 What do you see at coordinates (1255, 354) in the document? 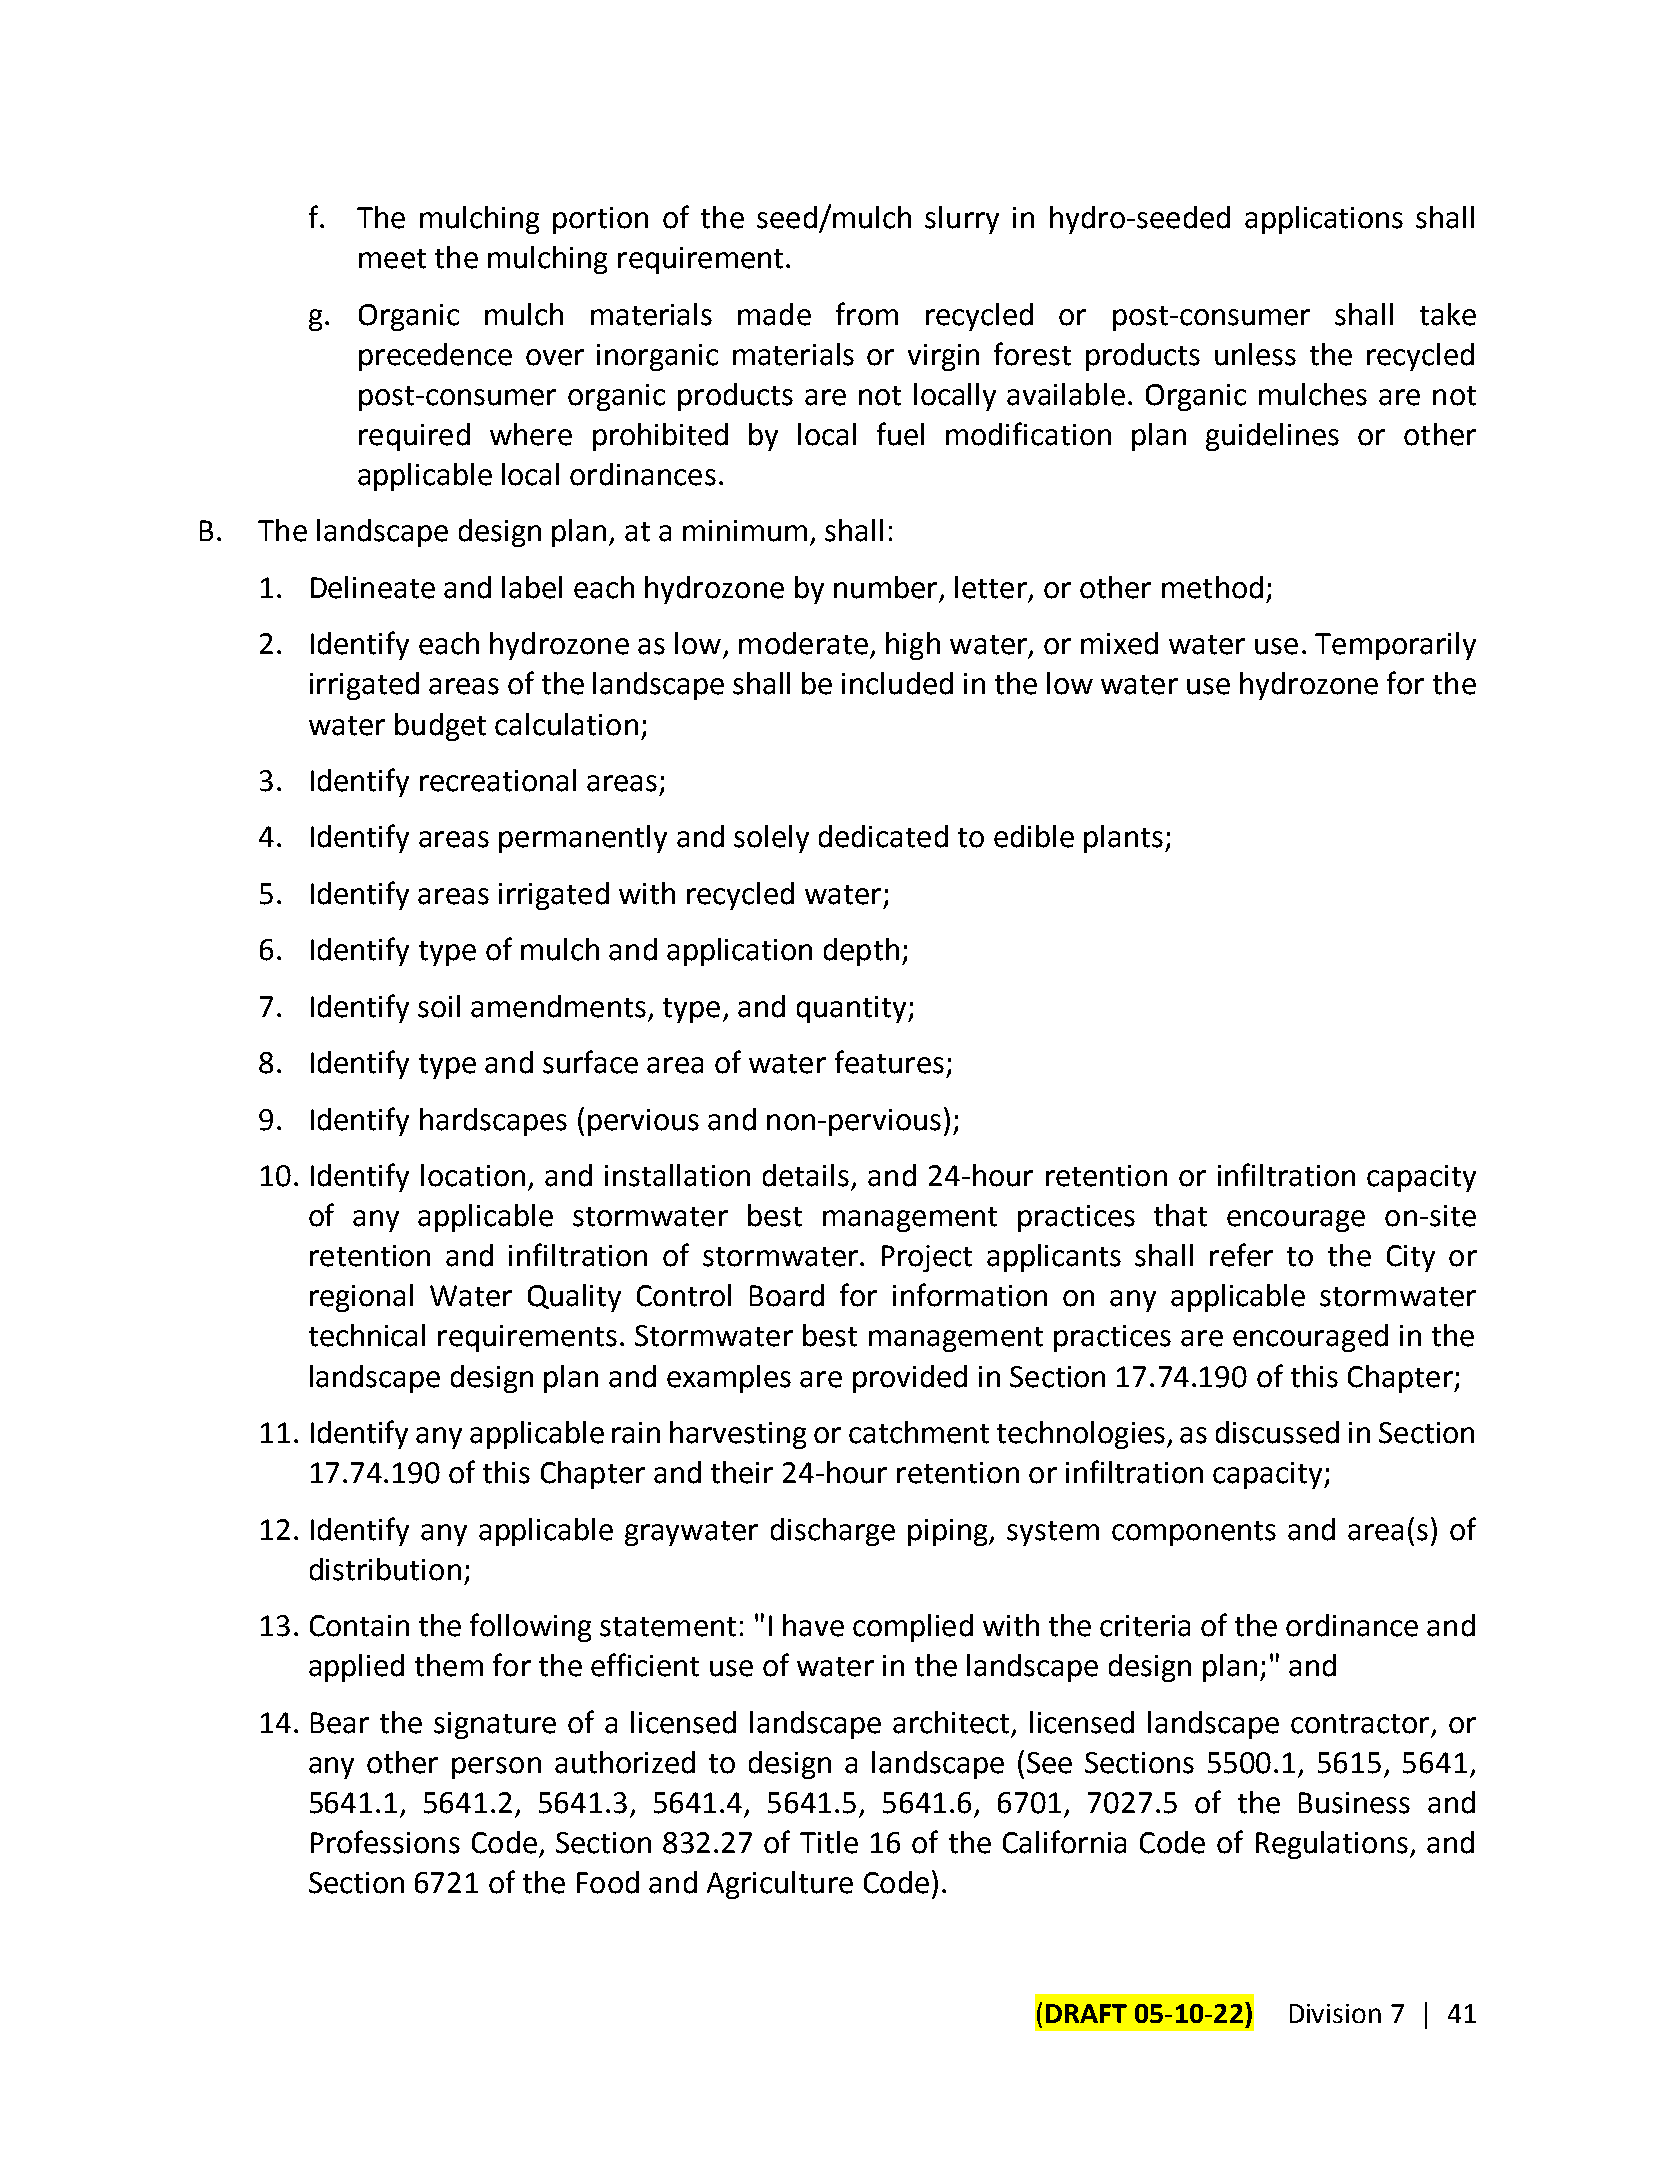
I see `unless` at bounding box center [1255, 354].
